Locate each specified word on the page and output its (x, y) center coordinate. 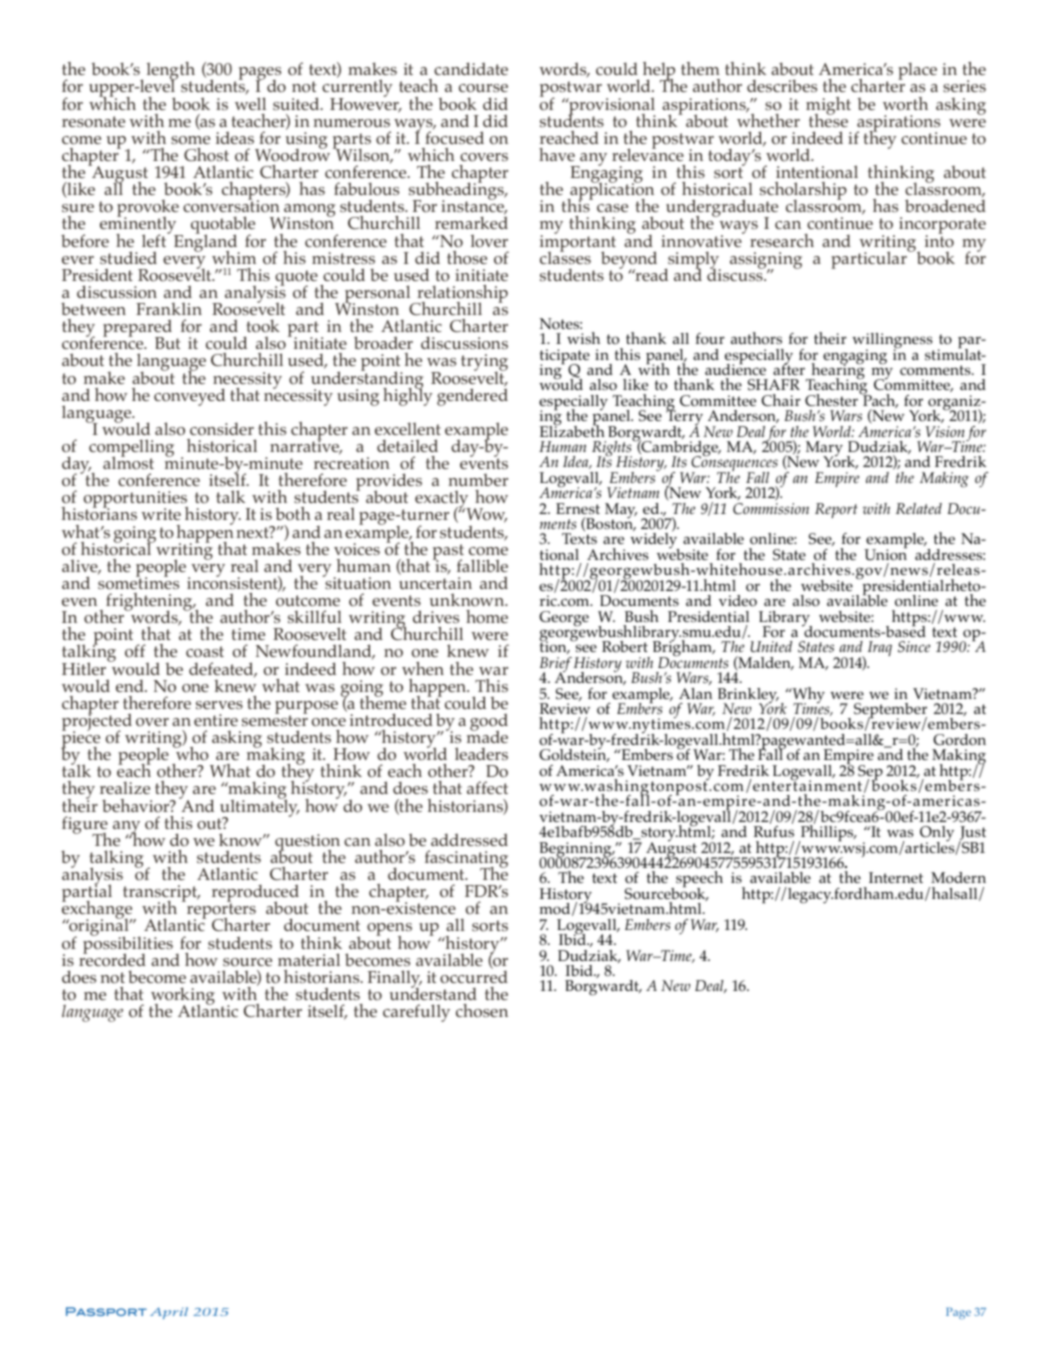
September (890, 712)
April (169, 1313)
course (483, 88)
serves (219, 705)
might (828, 107)
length (171, 72)
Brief (556, 666)
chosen (482, 1011)
